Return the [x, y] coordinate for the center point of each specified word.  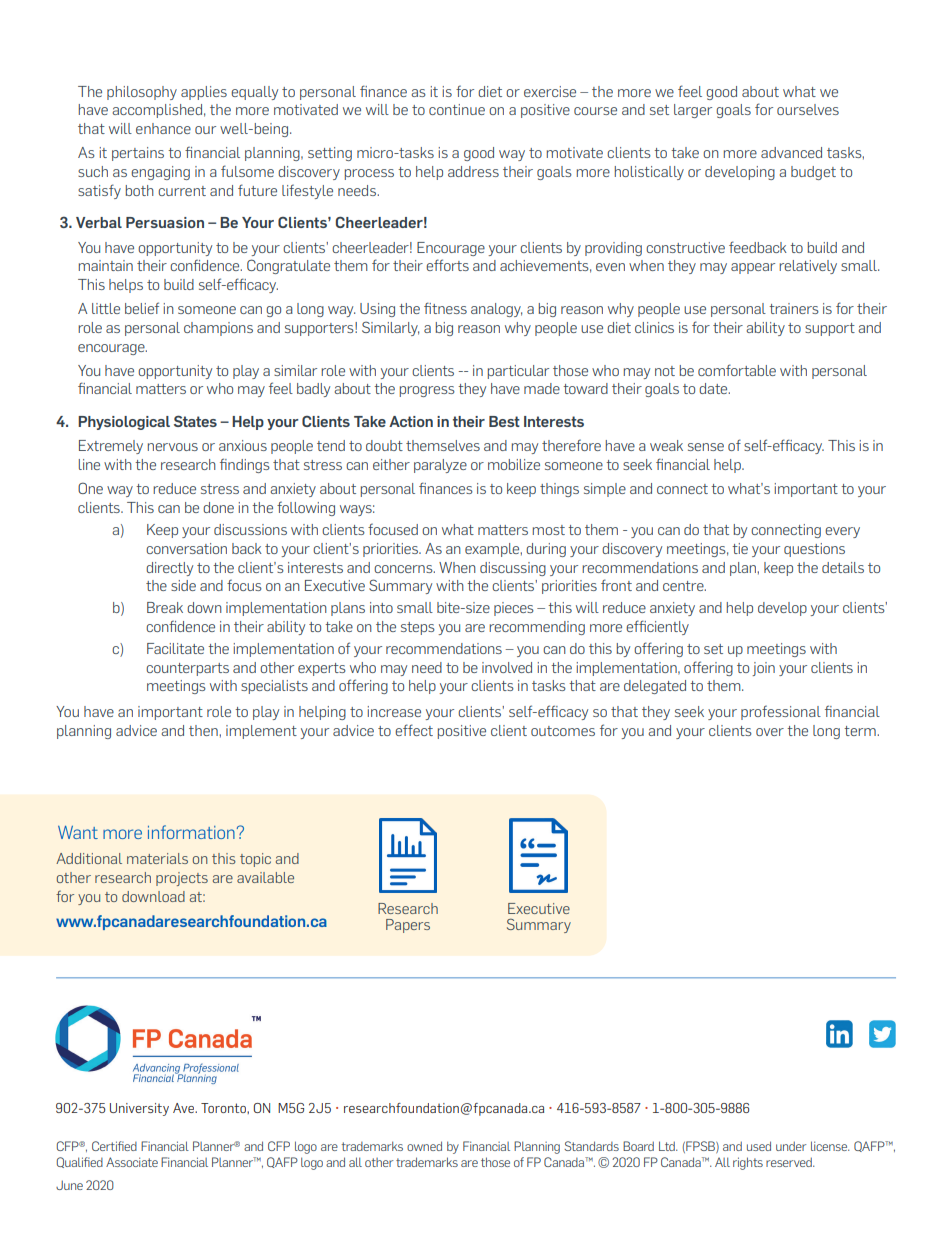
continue [457, 109]
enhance [163, 128]
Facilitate [175, 648]
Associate [132, 1162]
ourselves [808, 109]
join [763, 669]
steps [418, 628]
